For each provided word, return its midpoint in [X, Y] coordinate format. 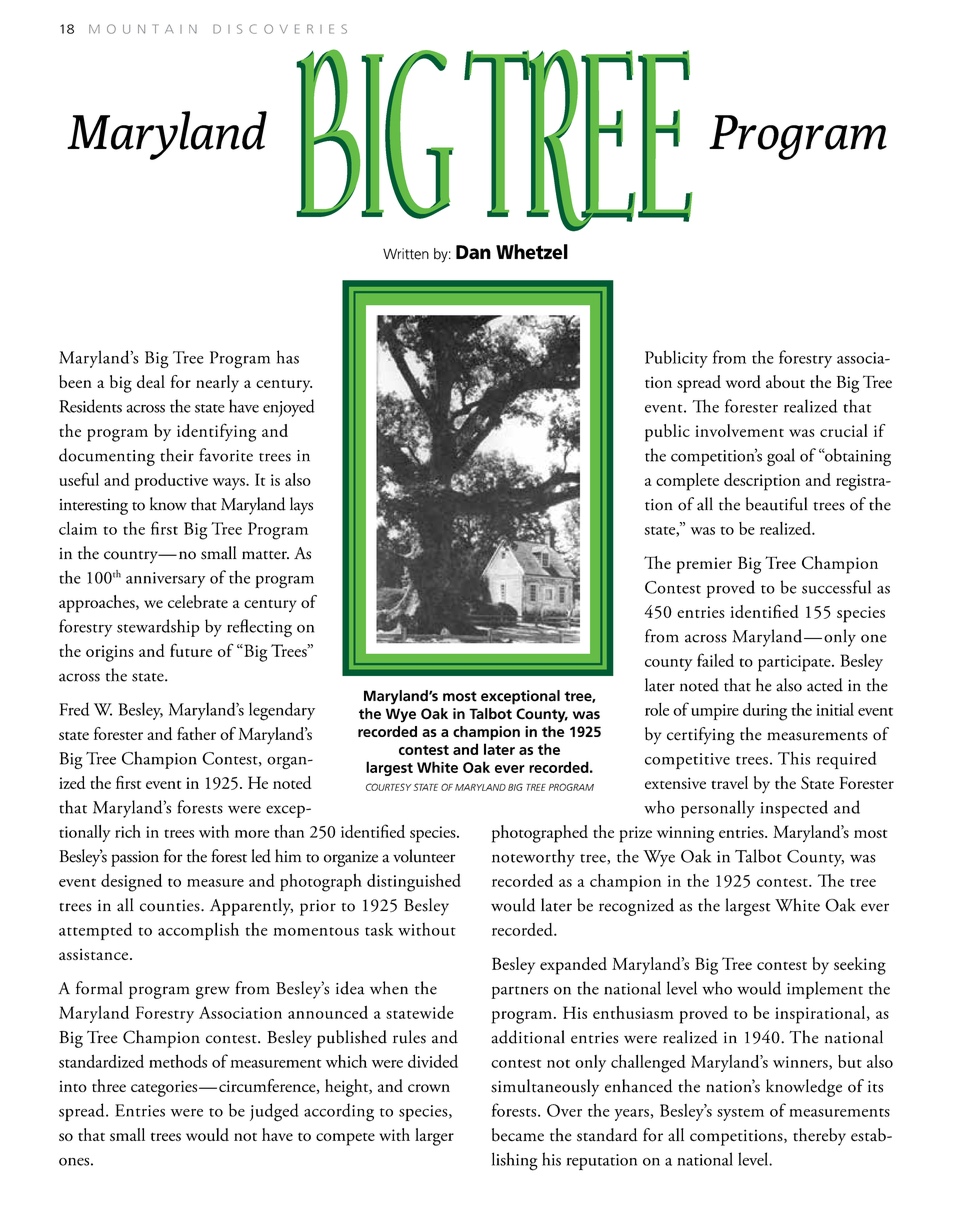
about [785, 381]
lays [301, 506]
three [109, 1085]
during [765, 712]
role [657, 709]
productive [171, 482]
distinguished [414, 883]
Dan [473, 252]
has [288, 357]
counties [171, 905]
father [196, 733]
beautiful [777, 504]
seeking [860, 966]
